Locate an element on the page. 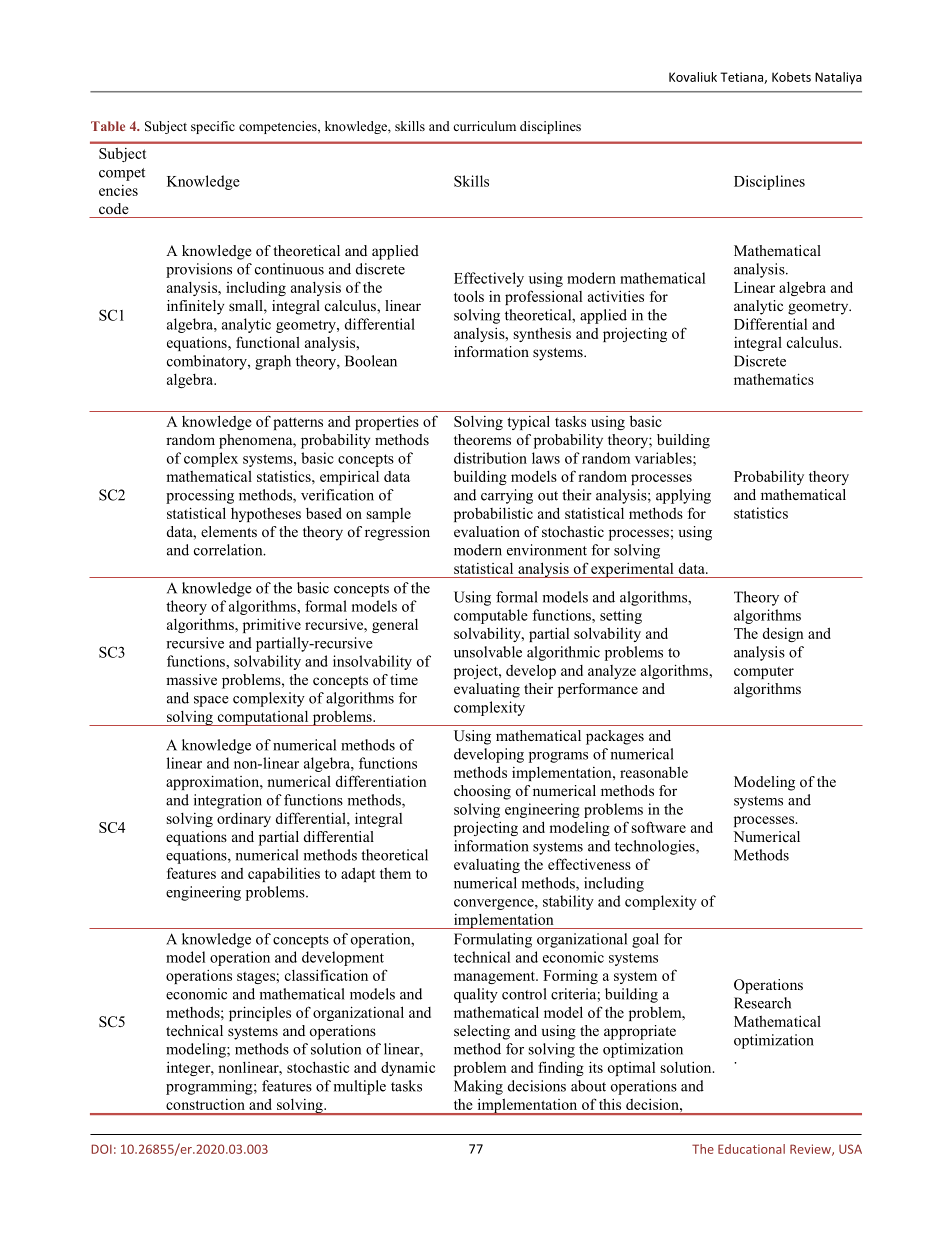  DOI is located at coordinates (101, 1149).
